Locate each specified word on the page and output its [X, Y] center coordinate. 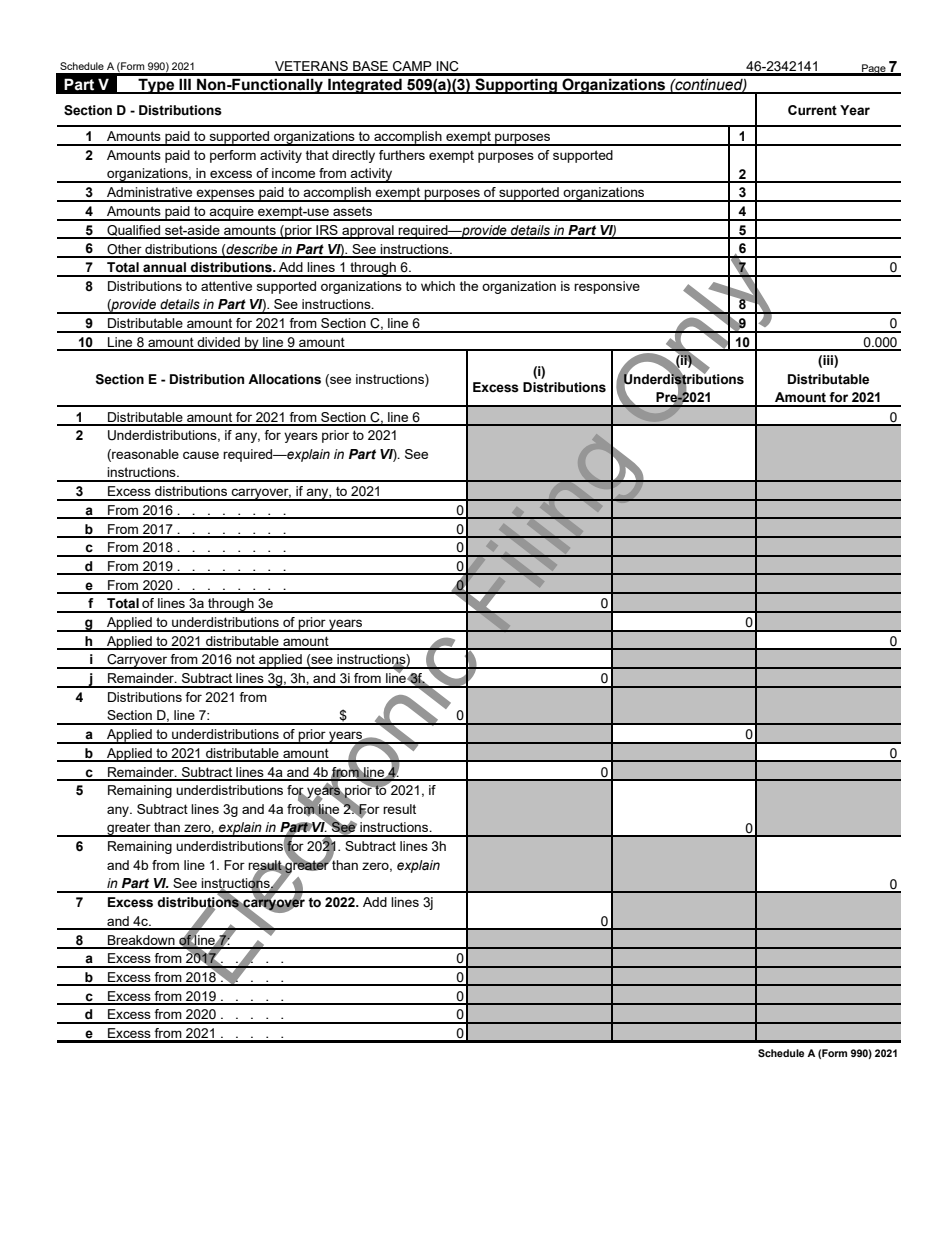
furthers [402, 155]
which [438, 286]
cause [201, 455]
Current [812, 110]
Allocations [284, 379]
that [317, 155]
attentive [226, 286]
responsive [607, 287]
